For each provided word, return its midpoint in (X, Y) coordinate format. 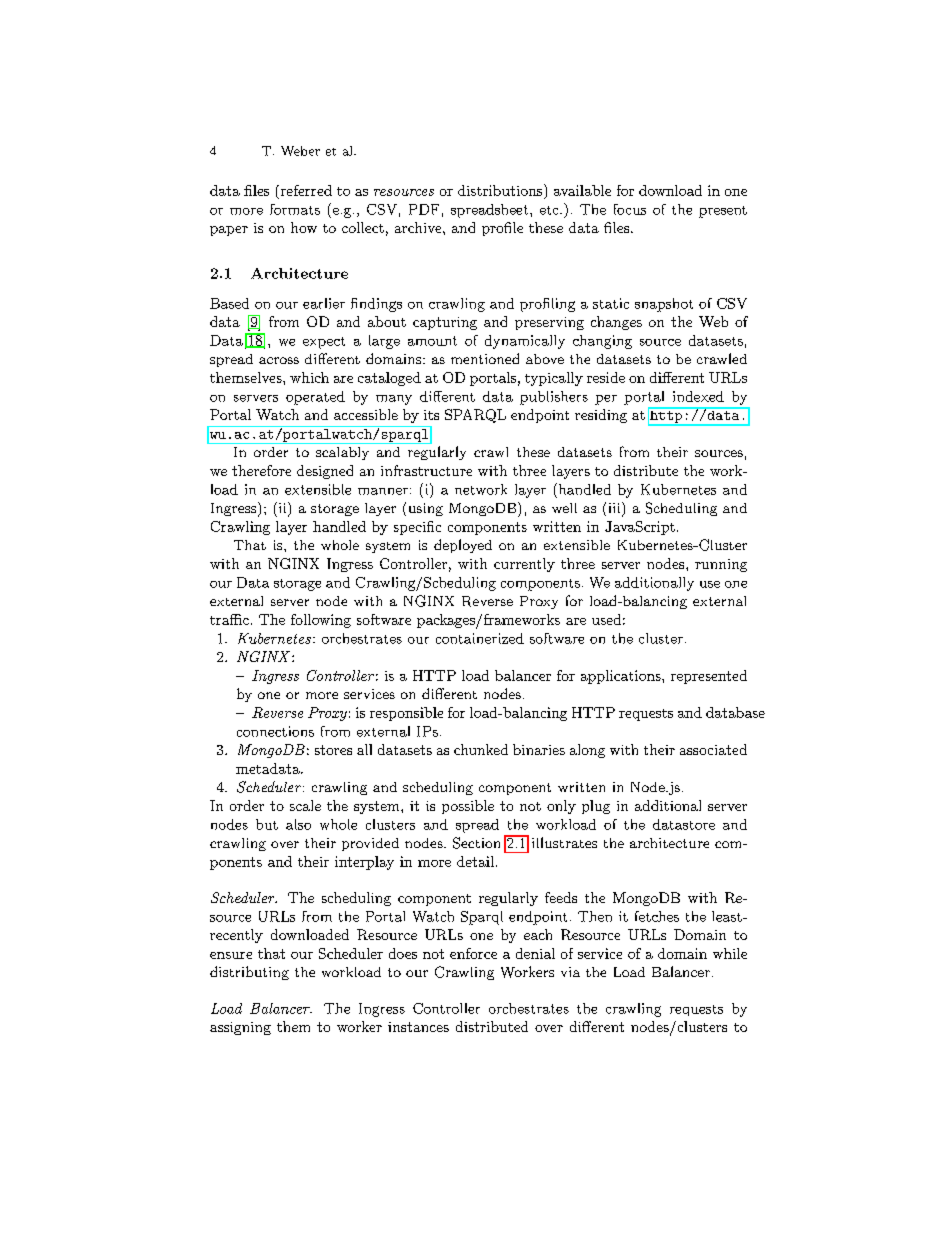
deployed (463, 546)
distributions (501, 190)
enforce (473, 953)
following (321, 621)
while (730, 953)
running (721, 565)
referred (305, 190)
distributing (249, 973)
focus (630, 209)
